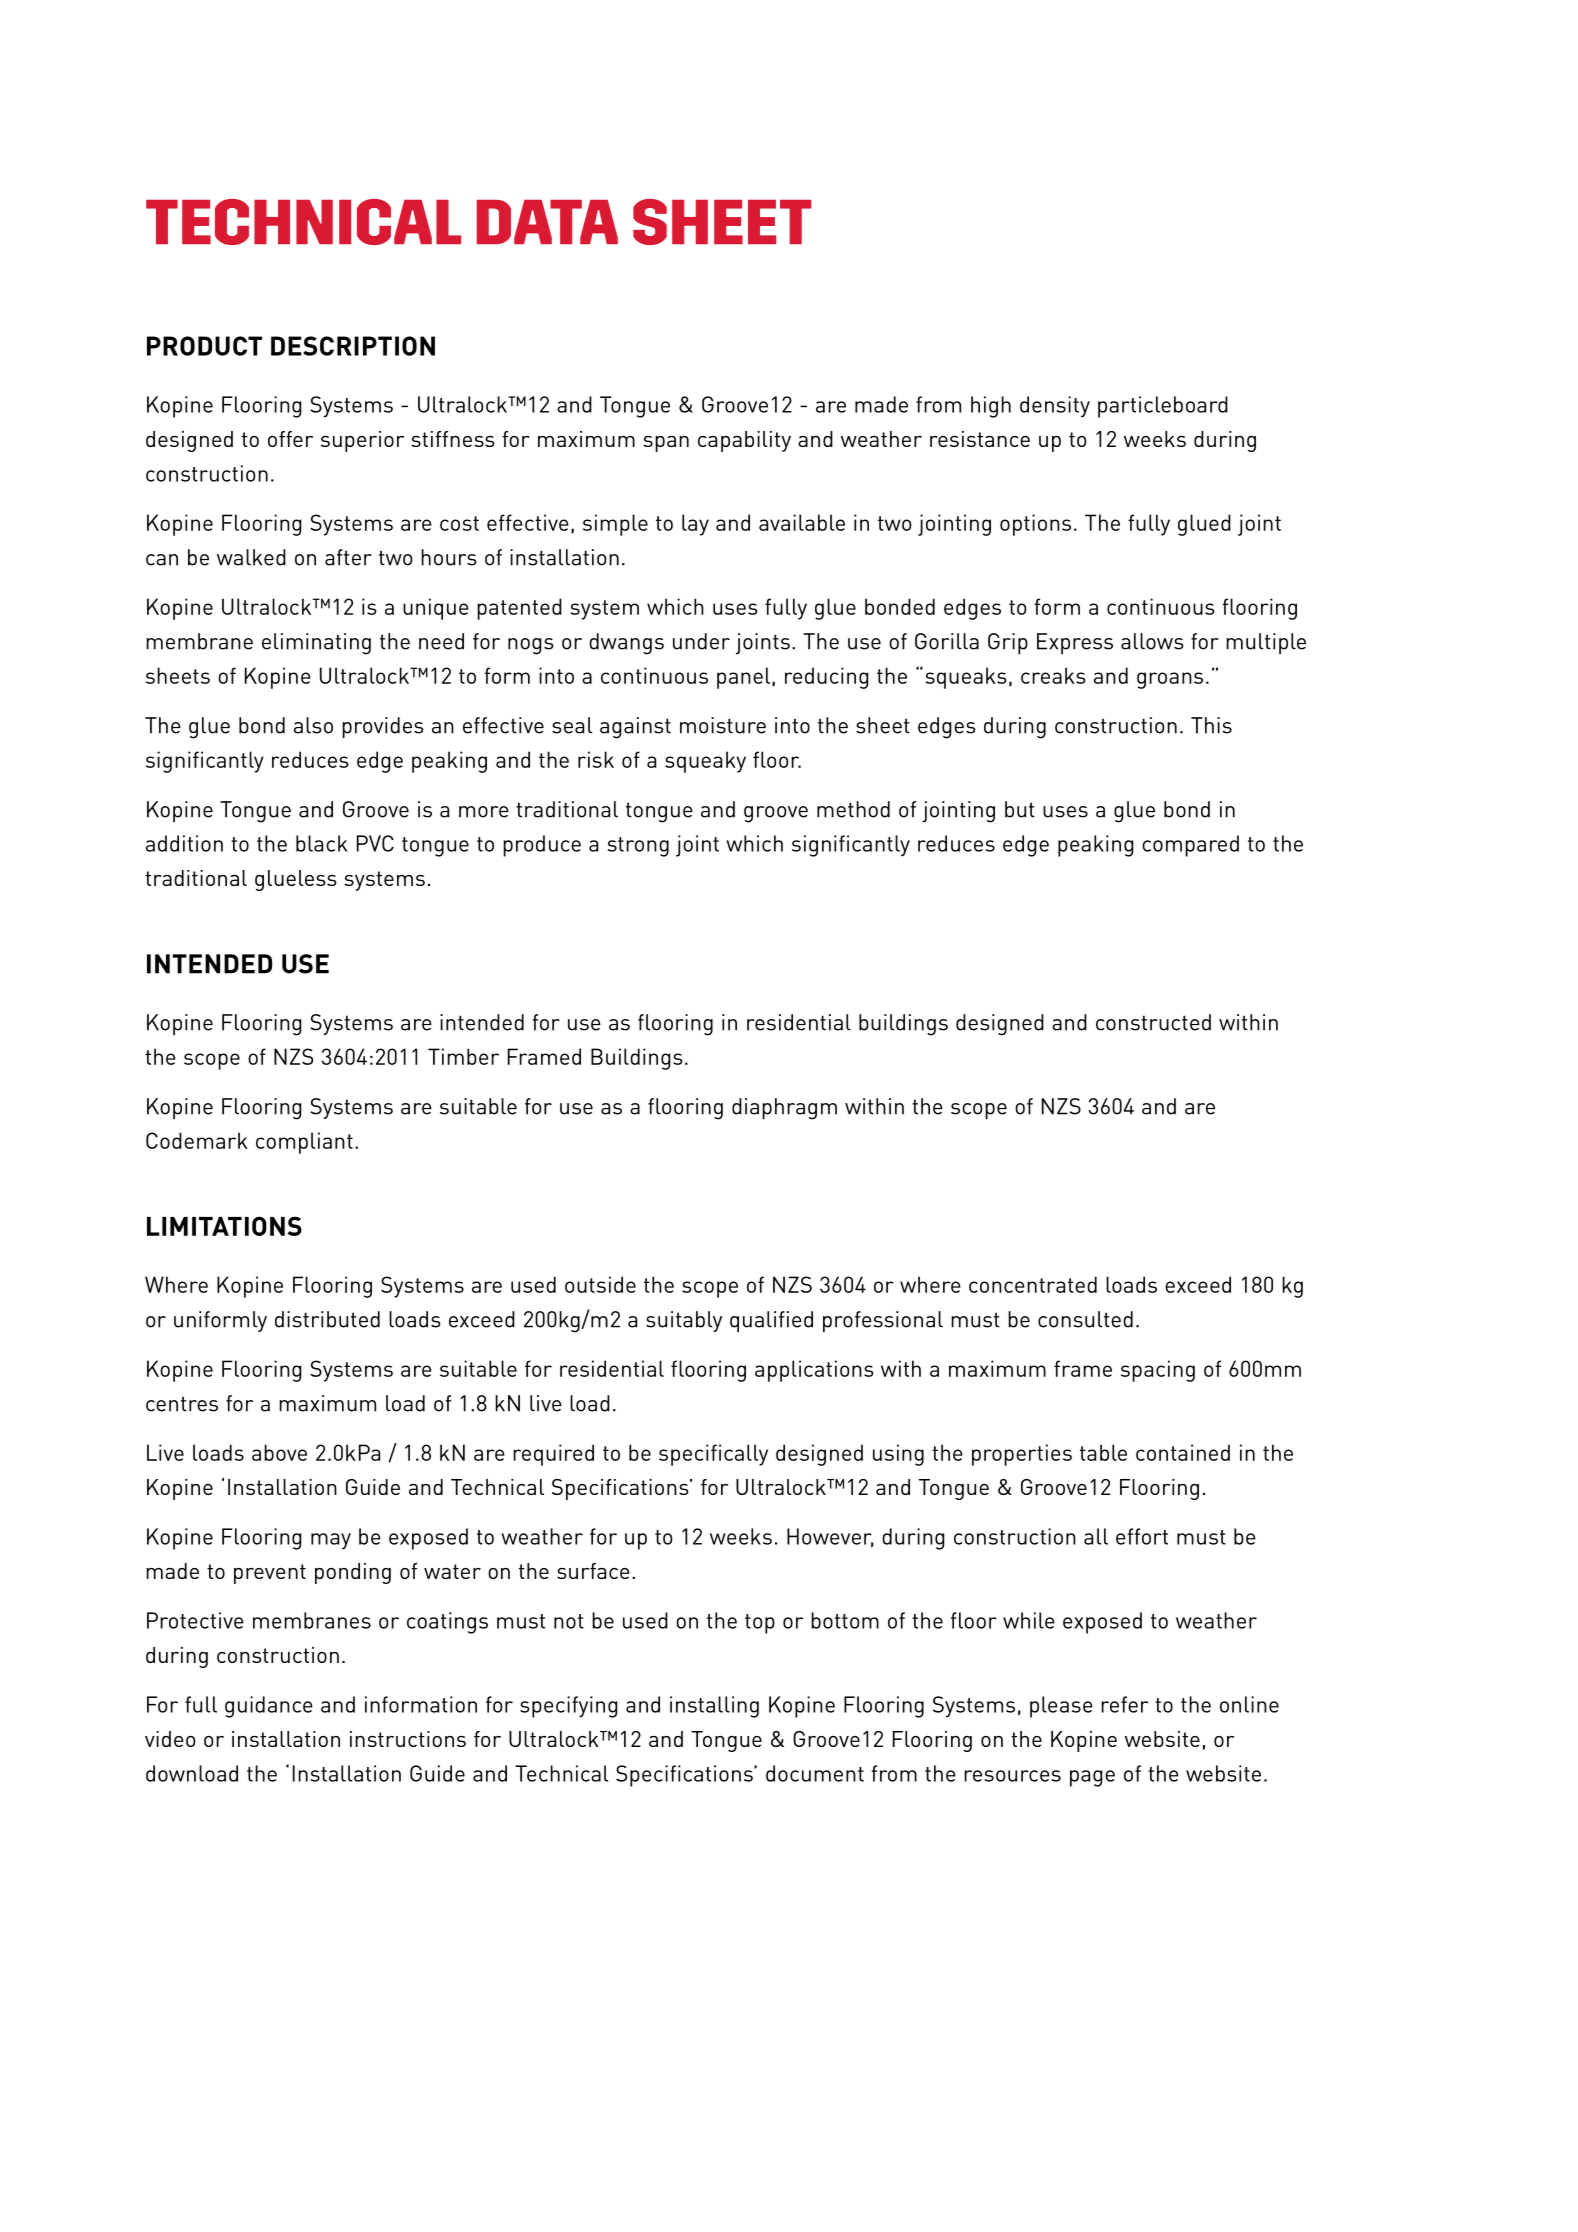 Image resolution: width=1578 pixels, height=2232 pixels. I want to click on concentrated, so click(1033, 1284).
